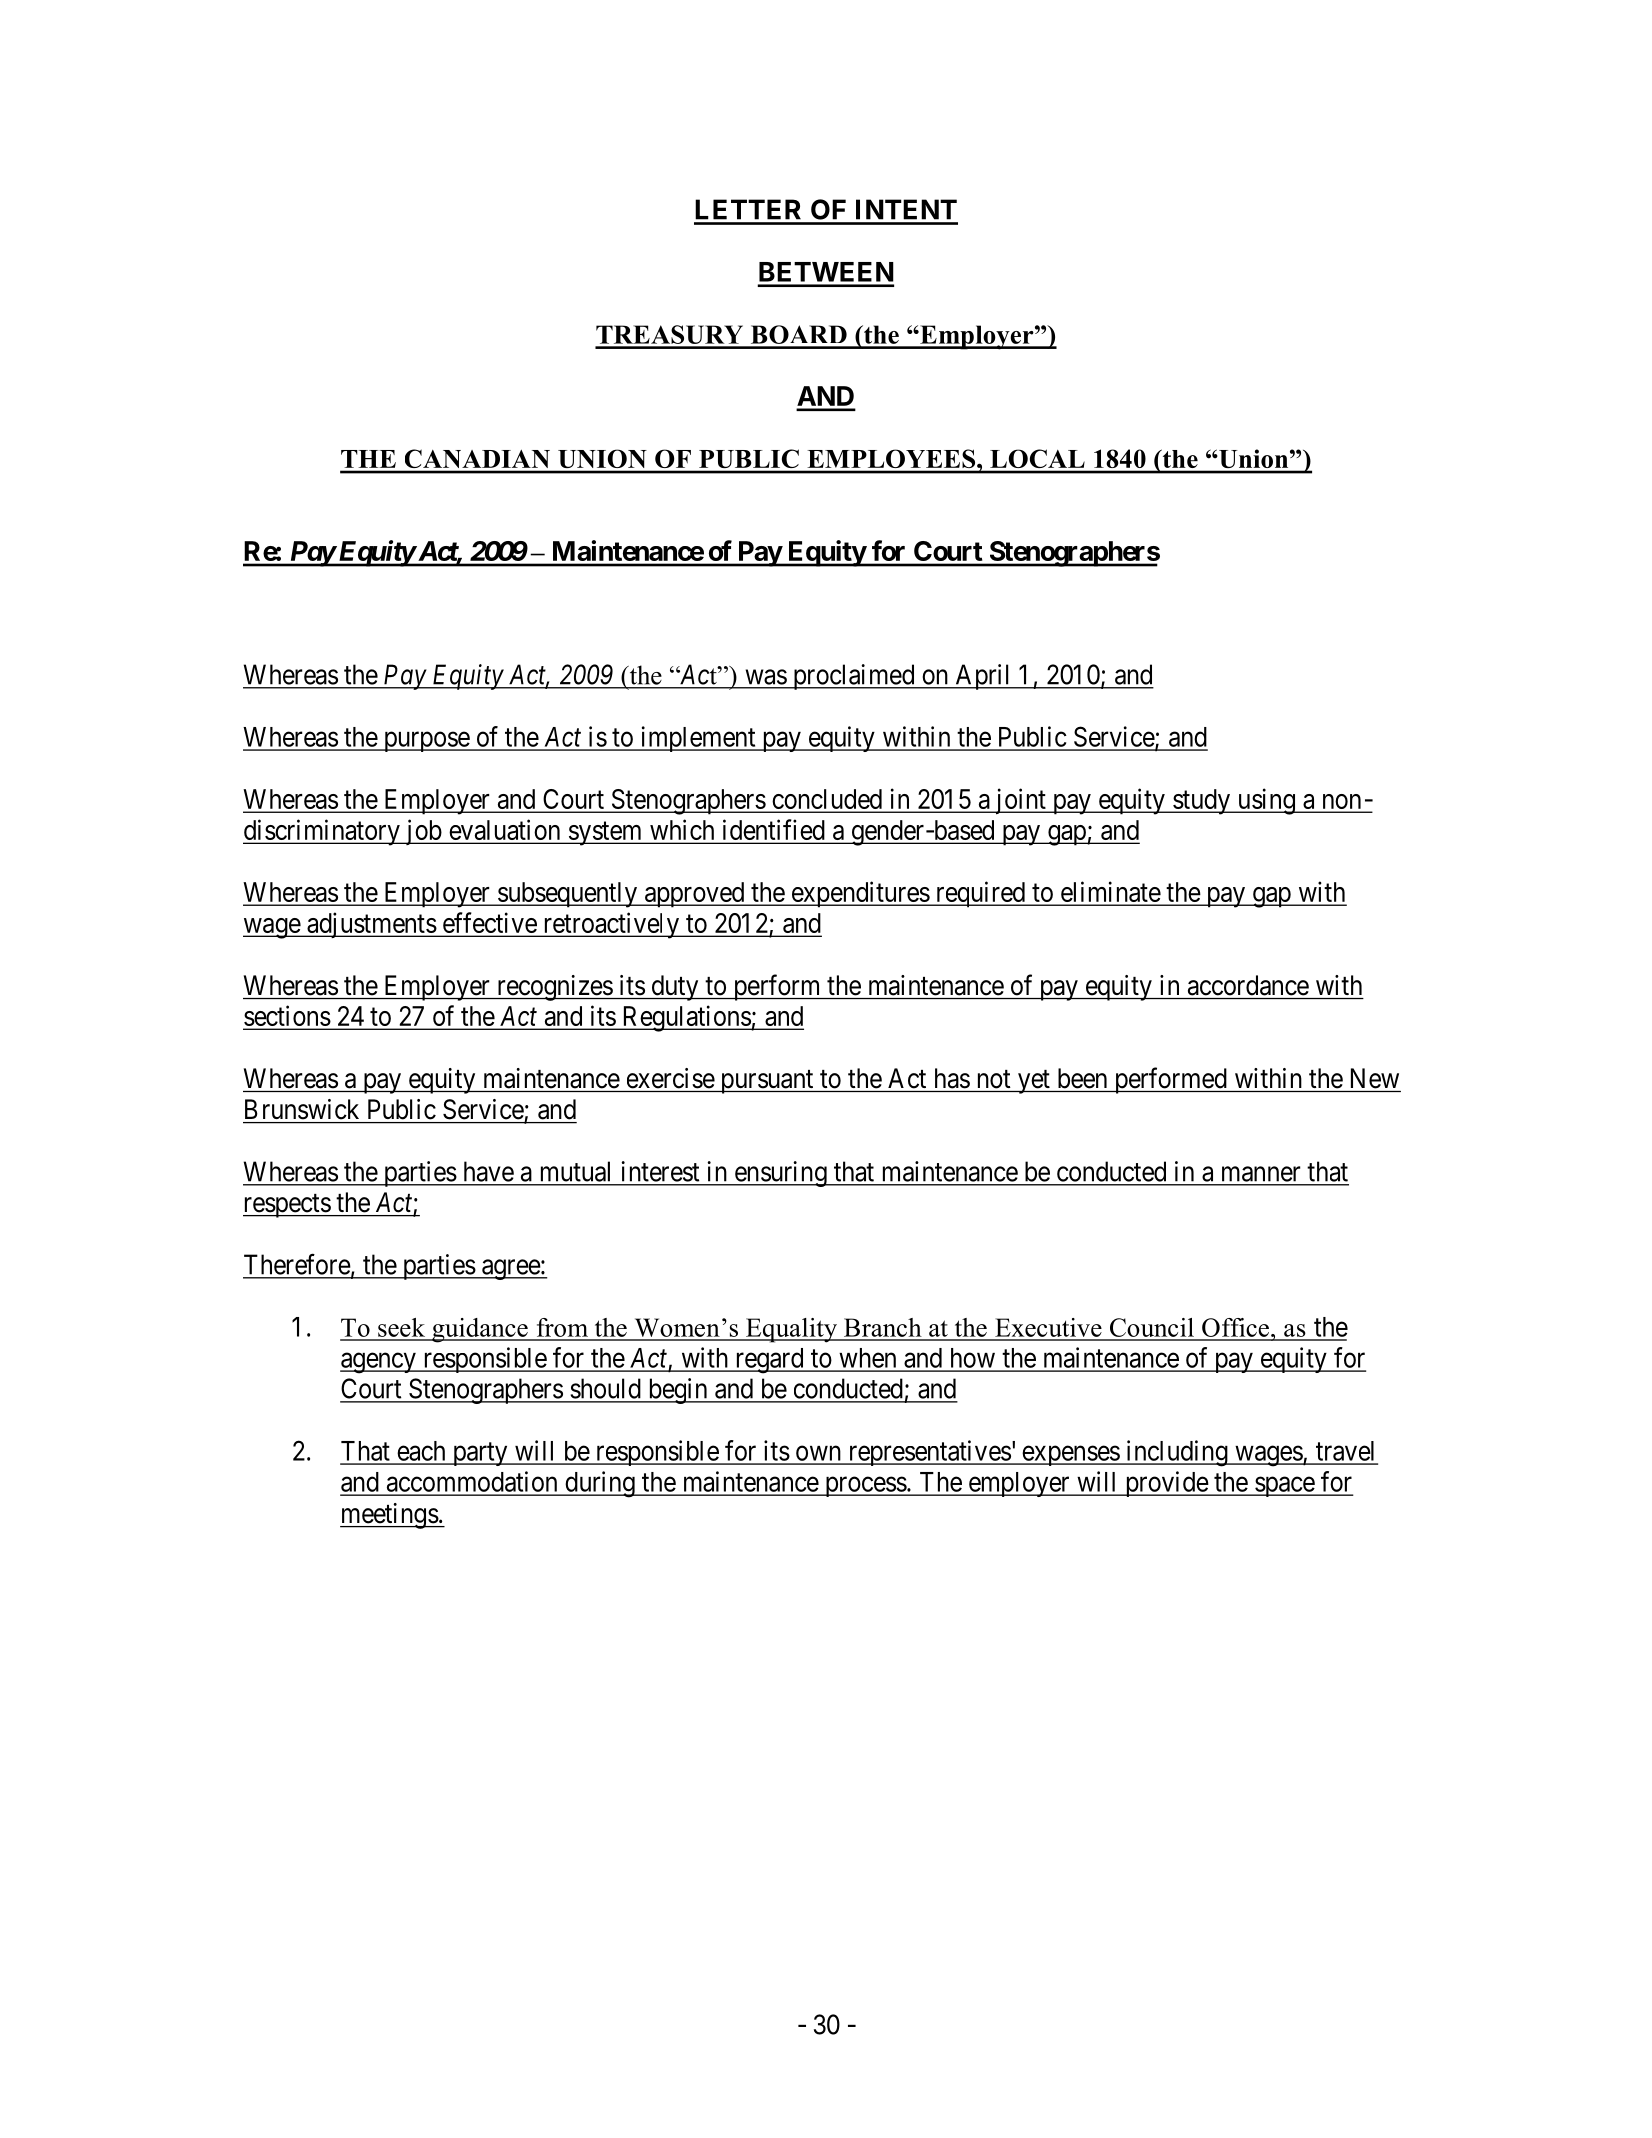  What do you see at coordinates (489, 924) in the screenshot?
I see `effective` at bounding box center [489, 924].
